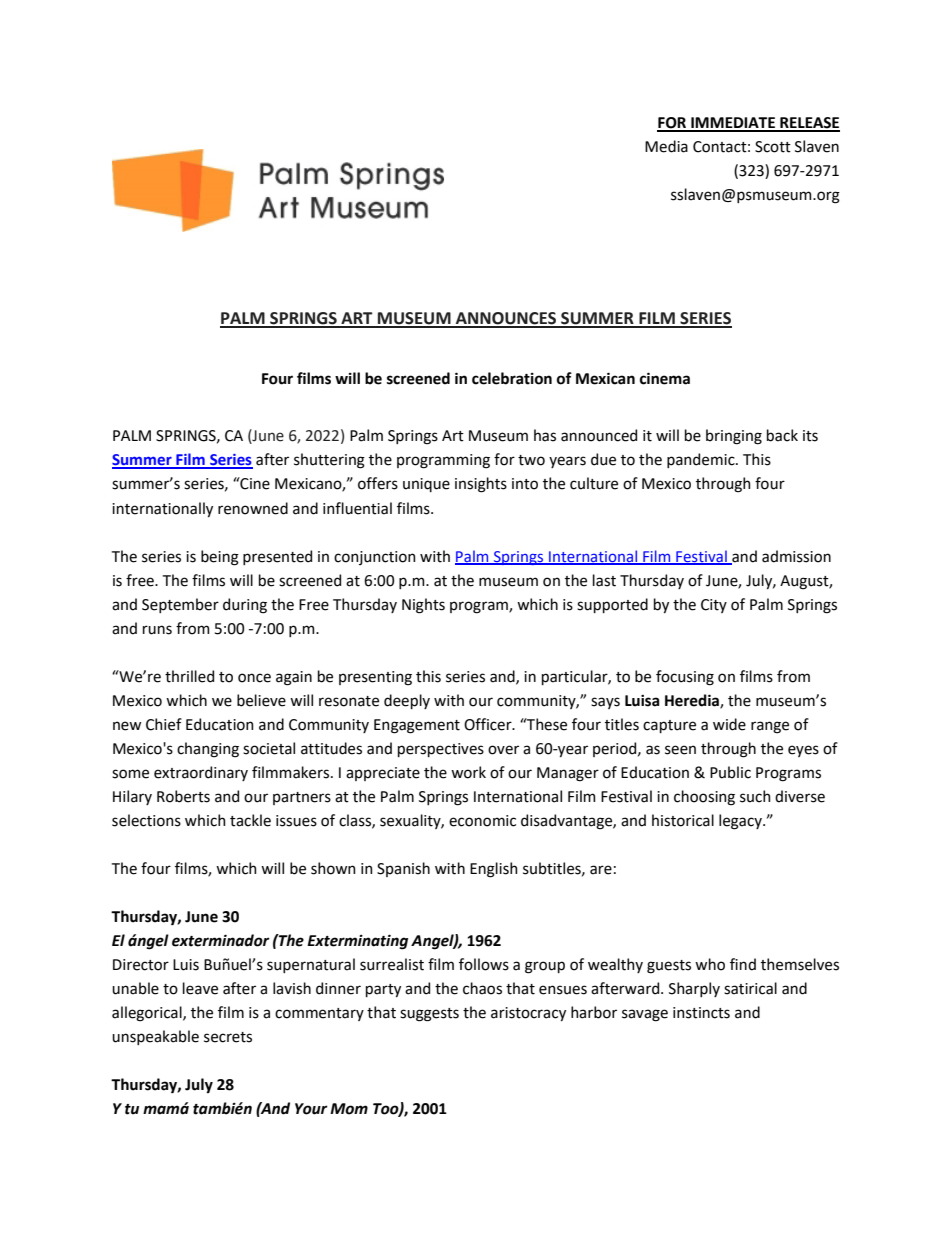 This document has height=1233, width=952. Describe the element at coordinates (741, 822) in the document. I see `legacy` at that location.
